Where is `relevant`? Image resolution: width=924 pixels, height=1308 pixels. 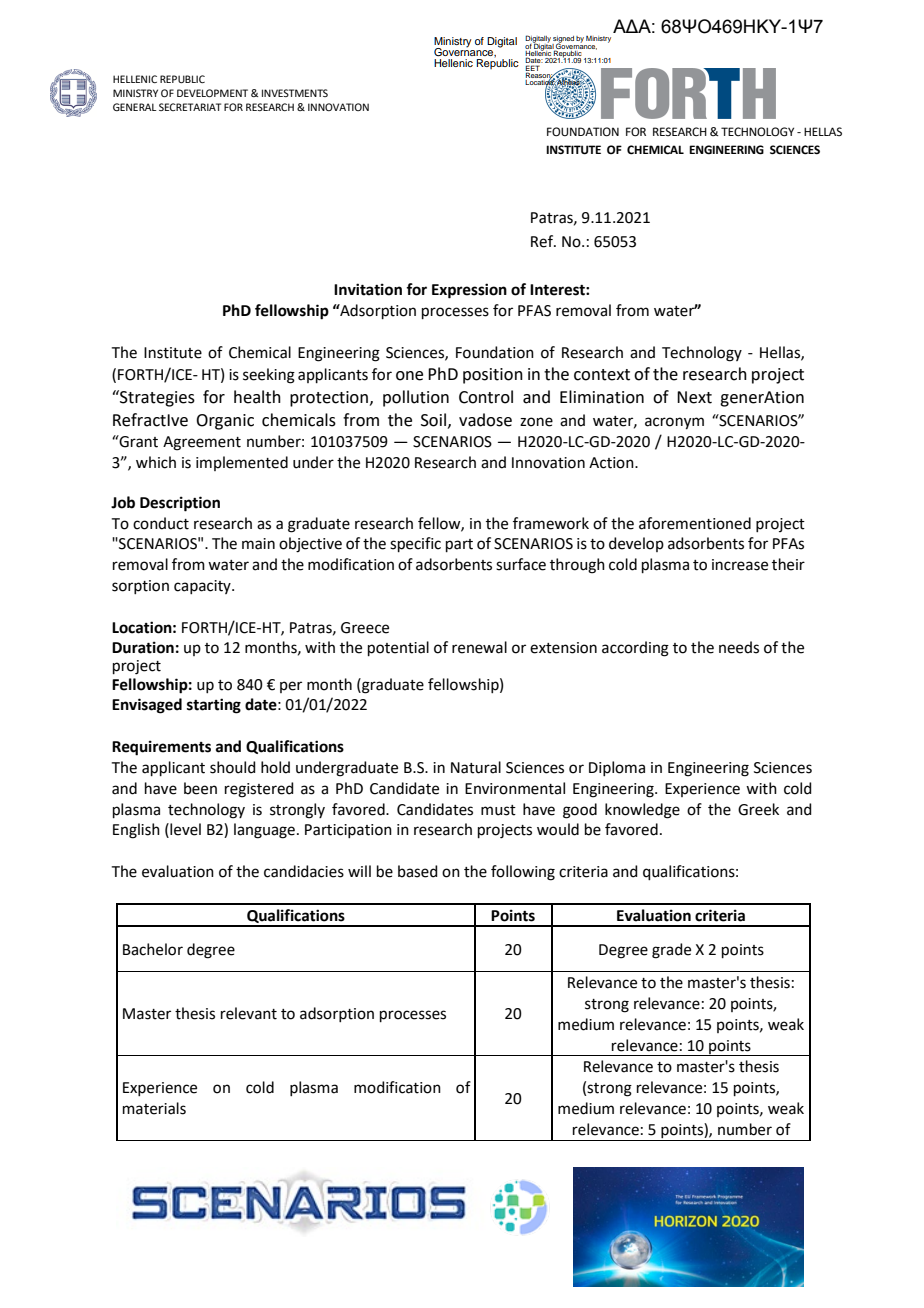
relevant is located at coordinates (249, 1013).
